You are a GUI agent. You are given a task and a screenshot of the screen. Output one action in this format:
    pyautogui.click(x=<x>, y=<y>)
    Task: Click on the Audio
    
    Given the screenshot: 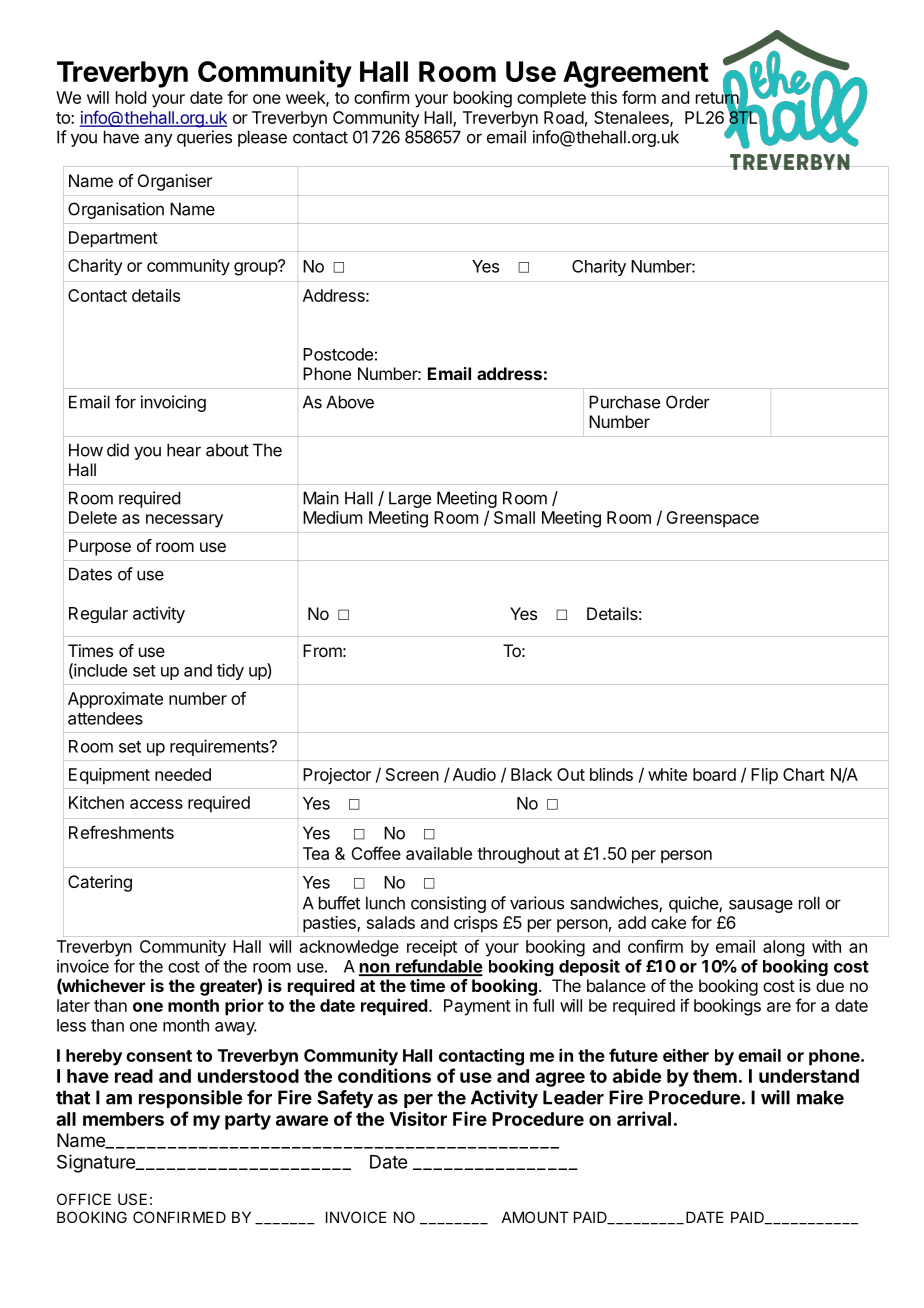 What is the action you would take?
    pyautogui.click(x=474, y=774)
